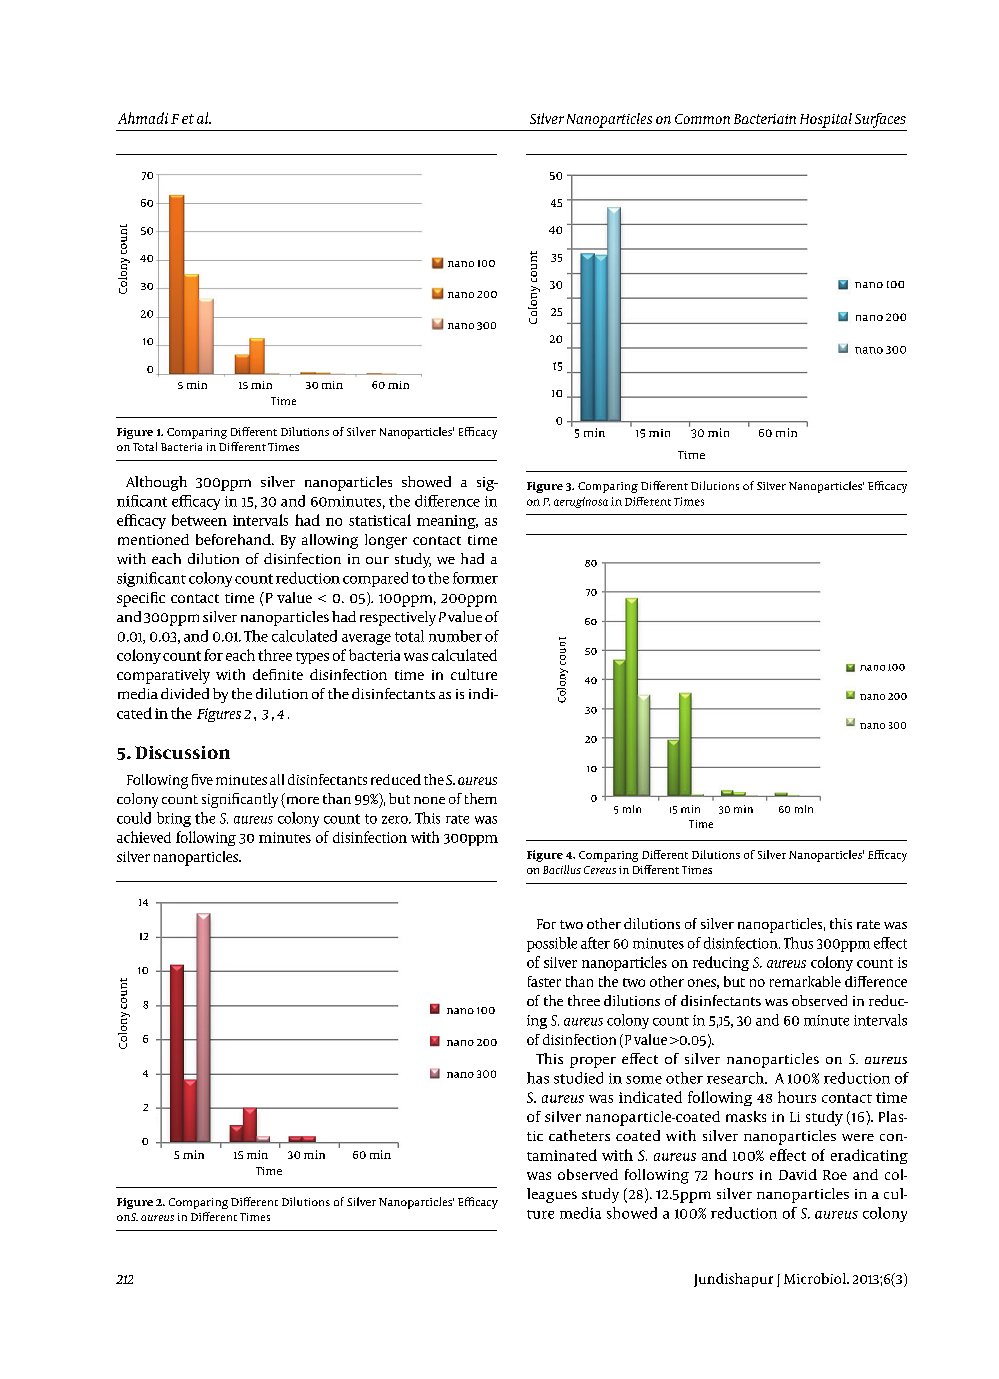 This screenshot has width=999, height=1379. What do you see at coordinates (143, 118) in the screenshot?
I see `Ahmadi` at bounding box center [143, 118].
